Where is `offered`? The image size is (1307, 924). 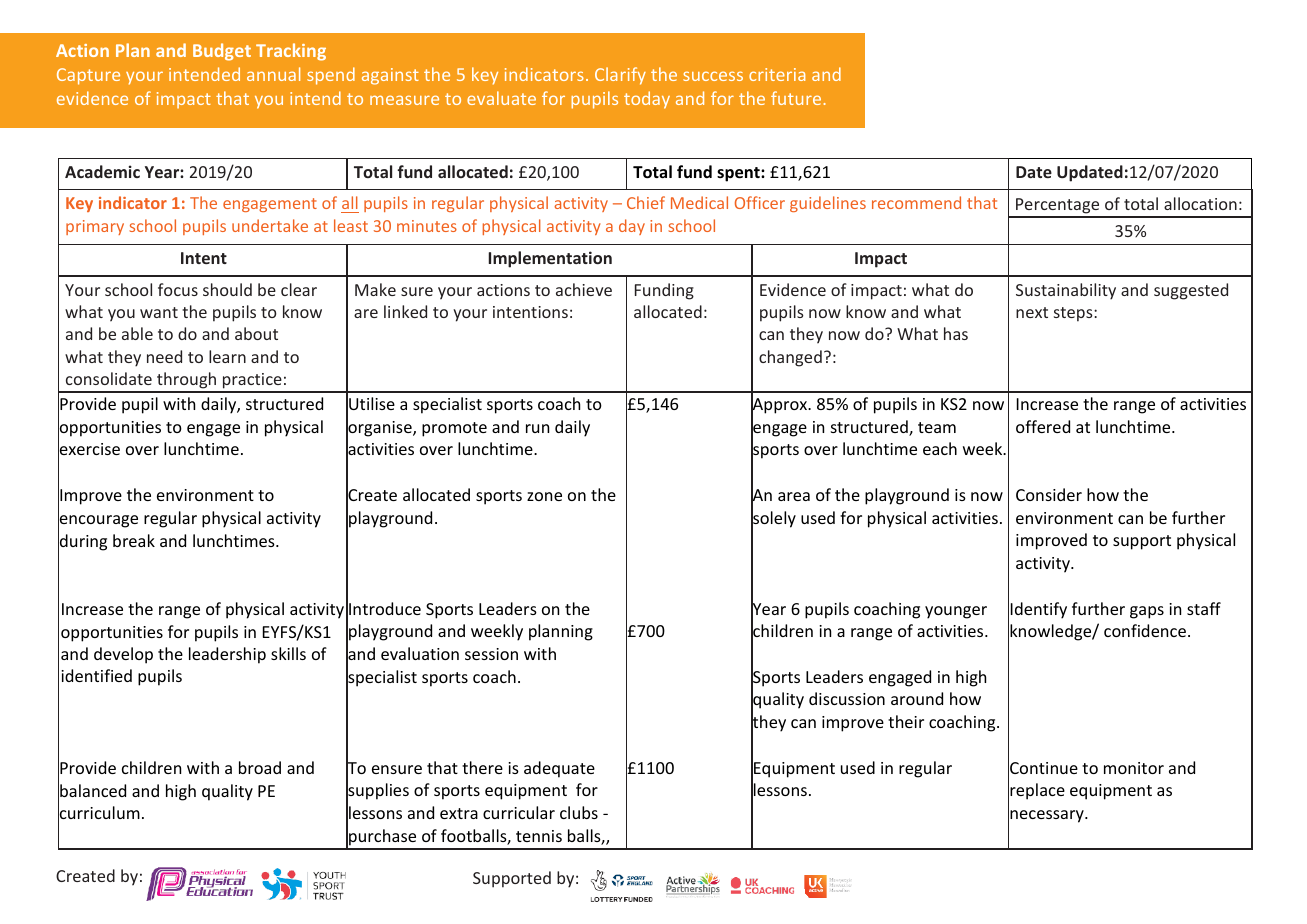 offered is located at coordinates (1043, 426).
